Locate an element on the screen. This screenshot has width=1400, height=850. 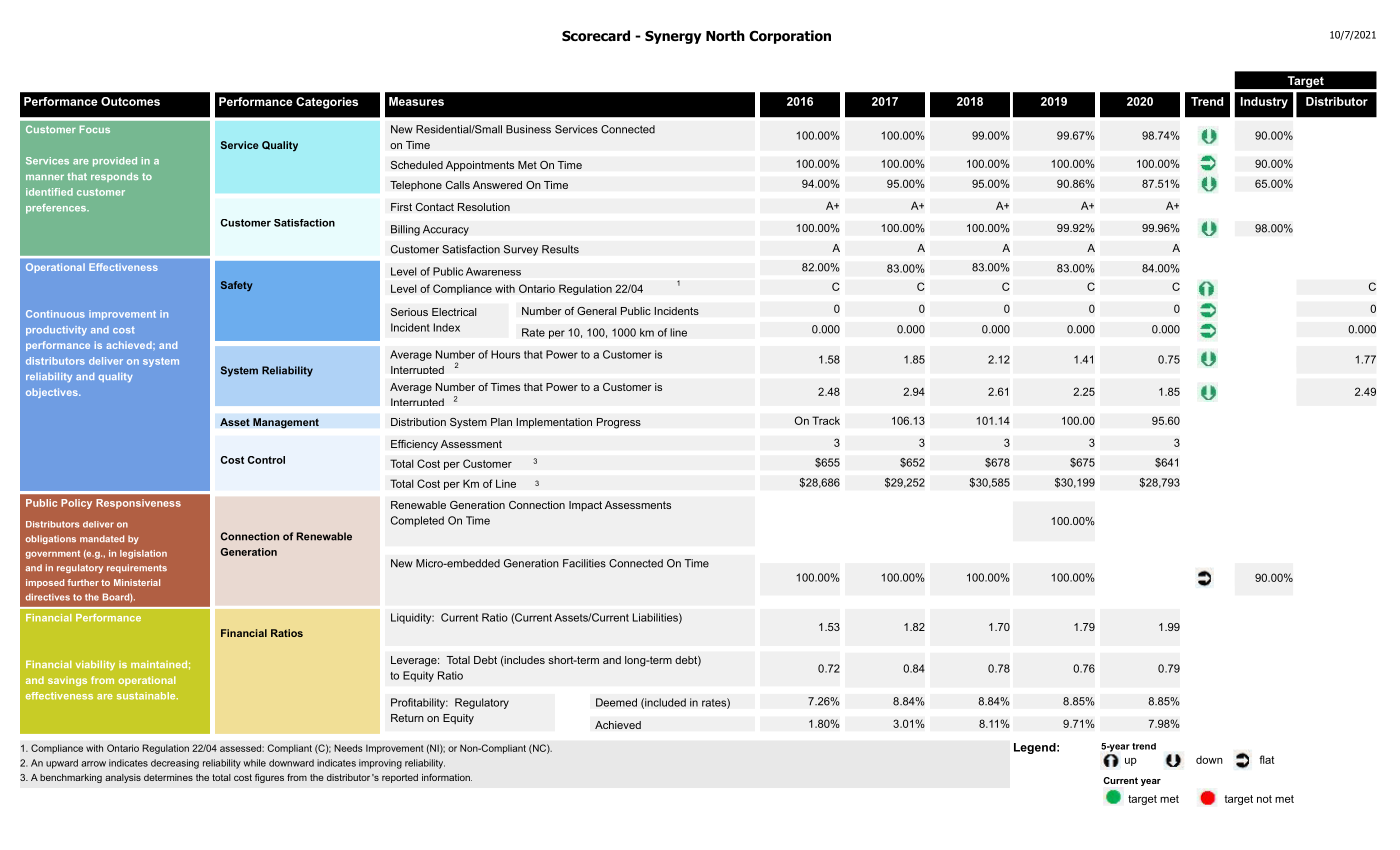
Synergy is located at coordinates (673, 37).
